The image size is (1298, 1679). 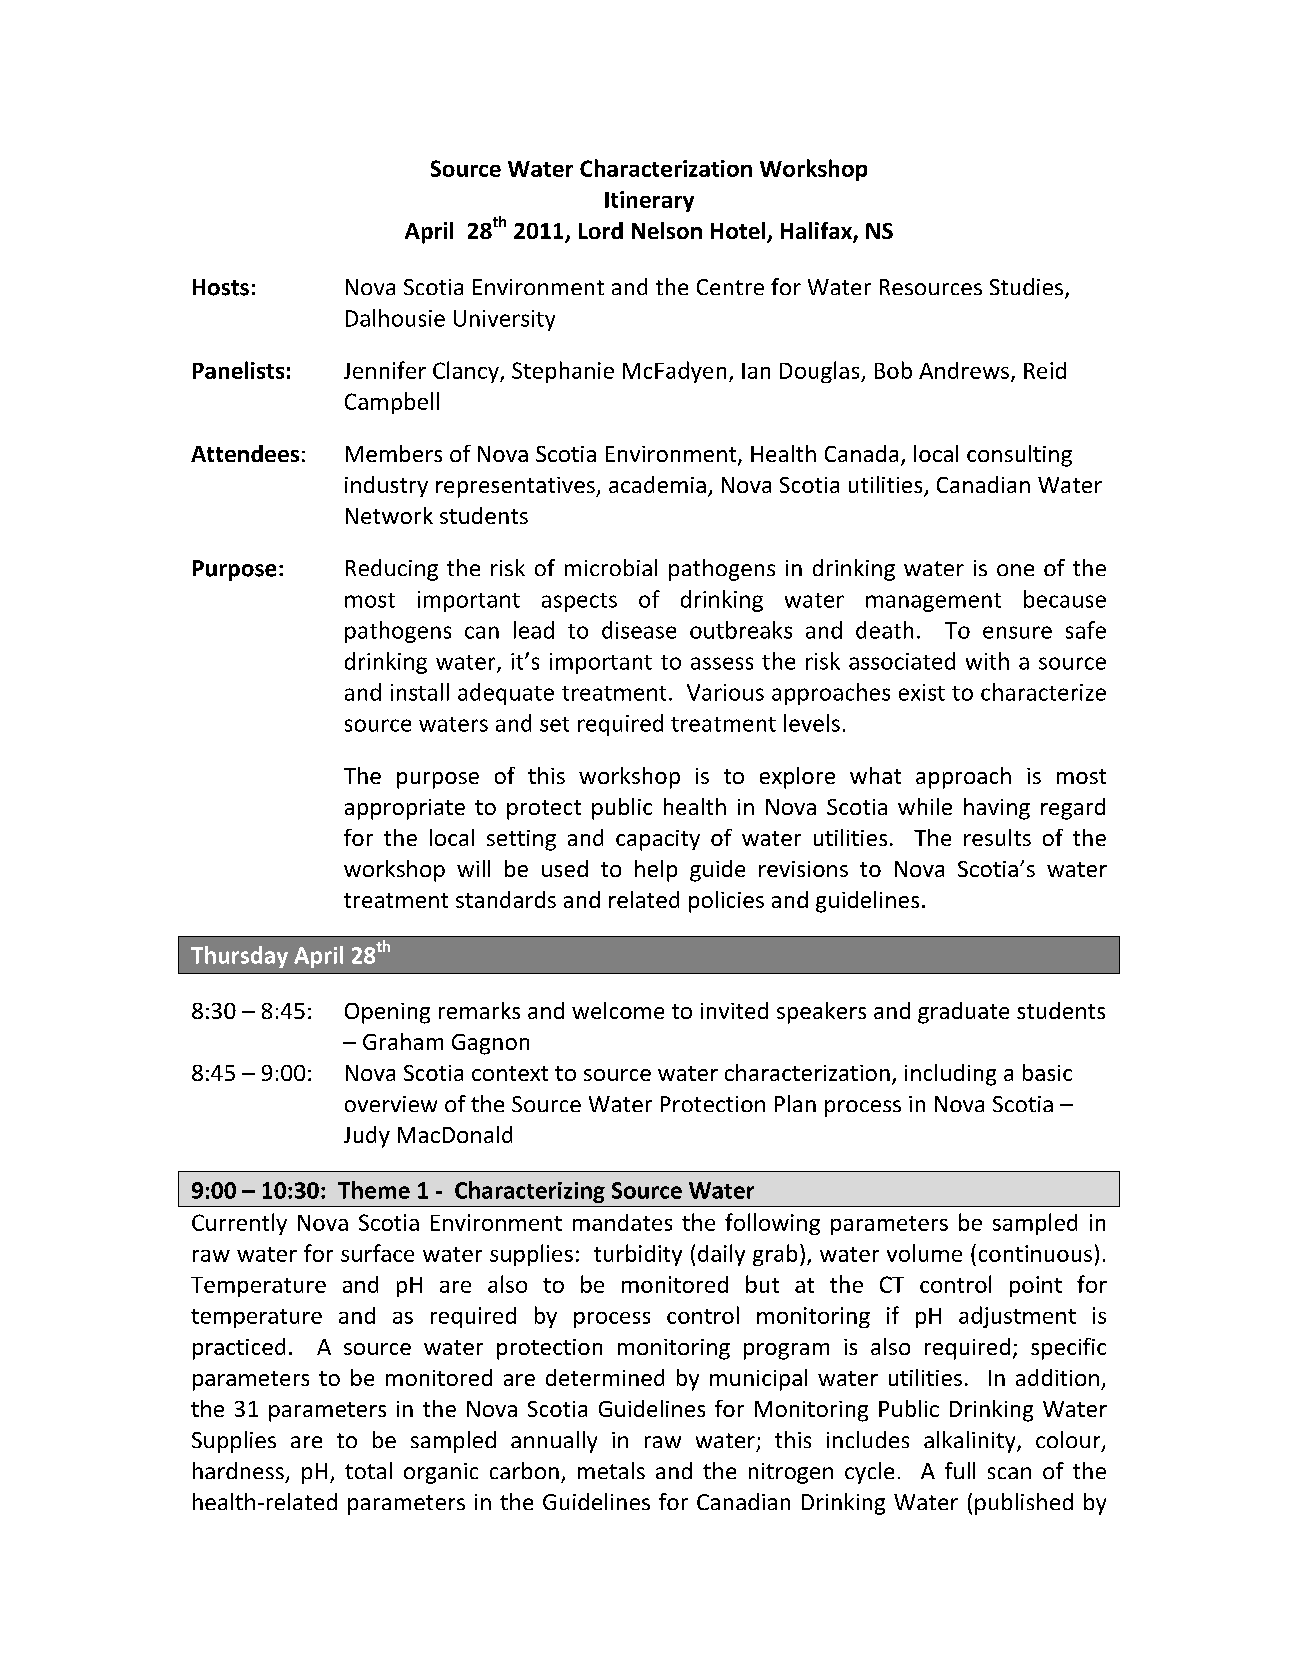 What do you see at coordinates (649, 201) in the screenshot?
I see `Itinerary` at bounding box center [649, 201].
